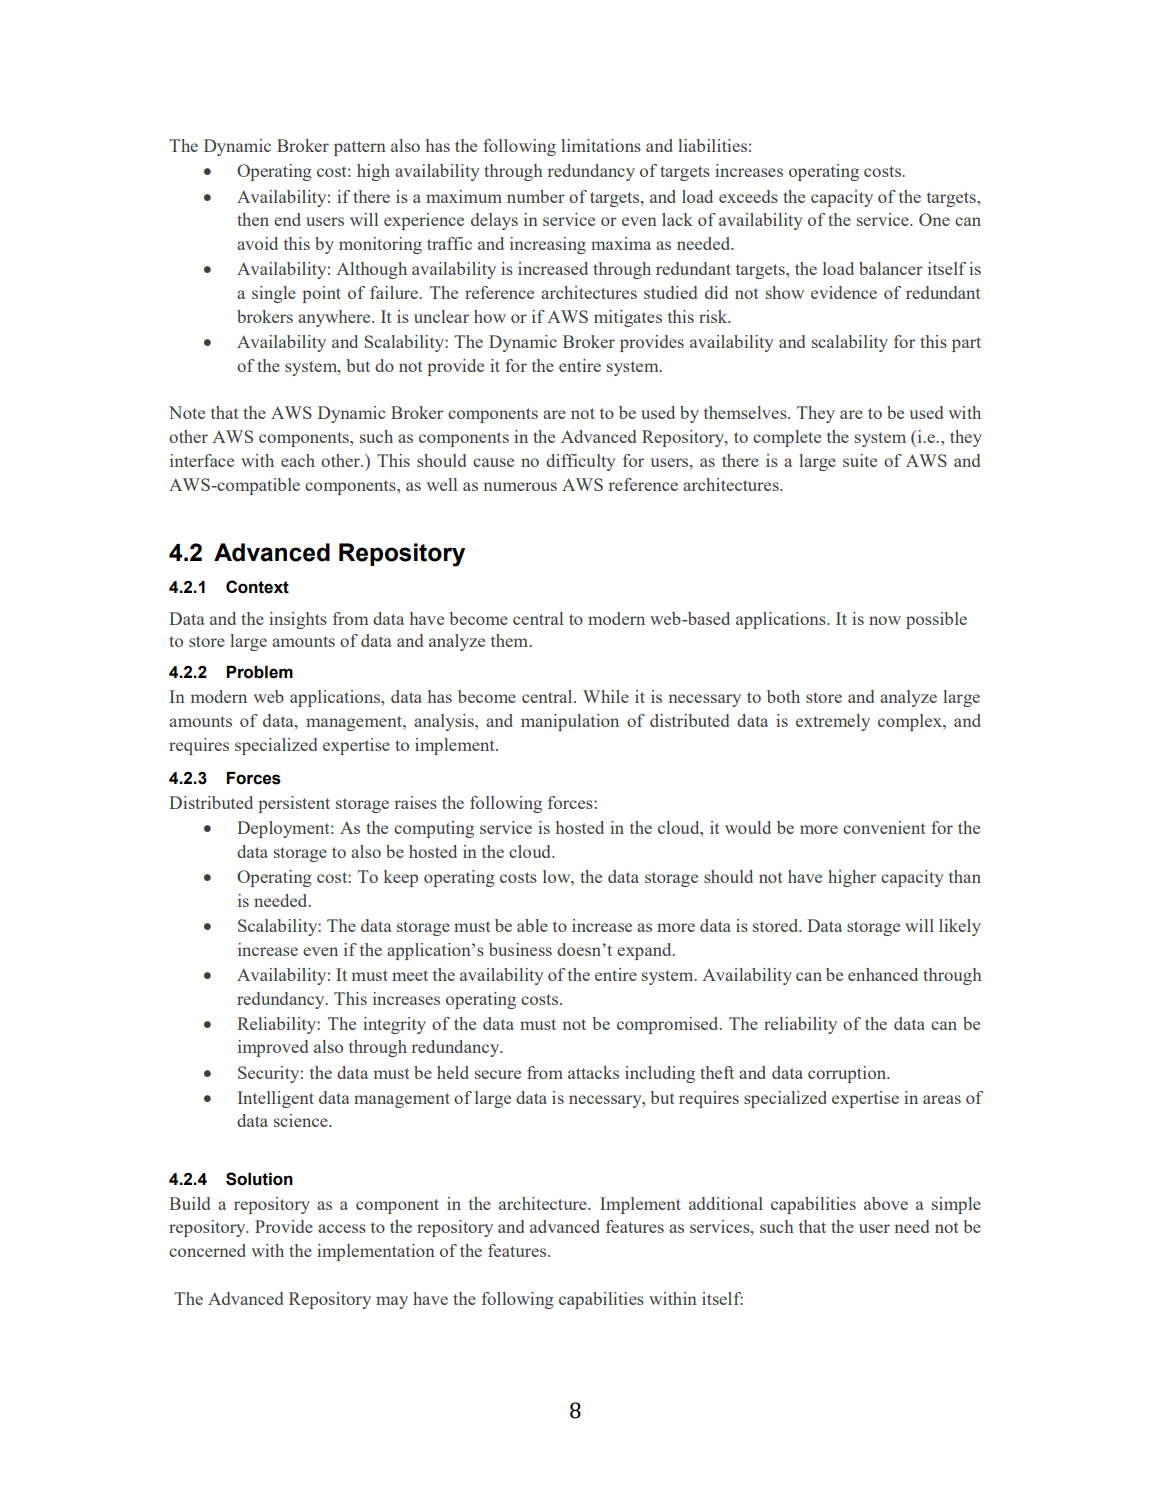  I want to click on complex, so click(911, 722).
